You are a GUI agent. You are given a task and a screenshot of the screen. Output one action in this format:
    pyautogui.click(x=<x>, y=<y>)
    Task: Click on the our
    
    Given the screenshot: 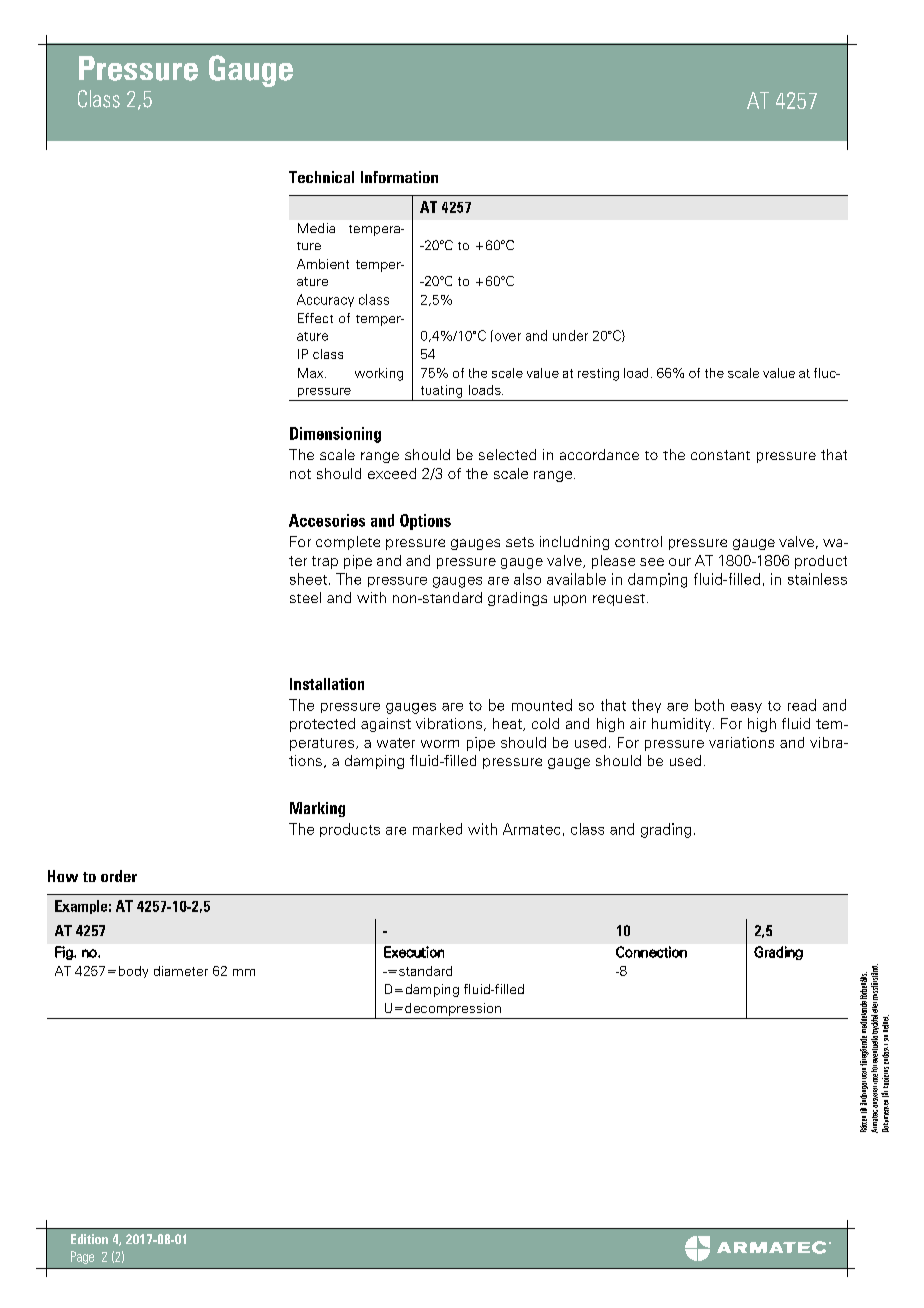 What is the action you would take?
    pyautogui.click(x=680, y=562)
